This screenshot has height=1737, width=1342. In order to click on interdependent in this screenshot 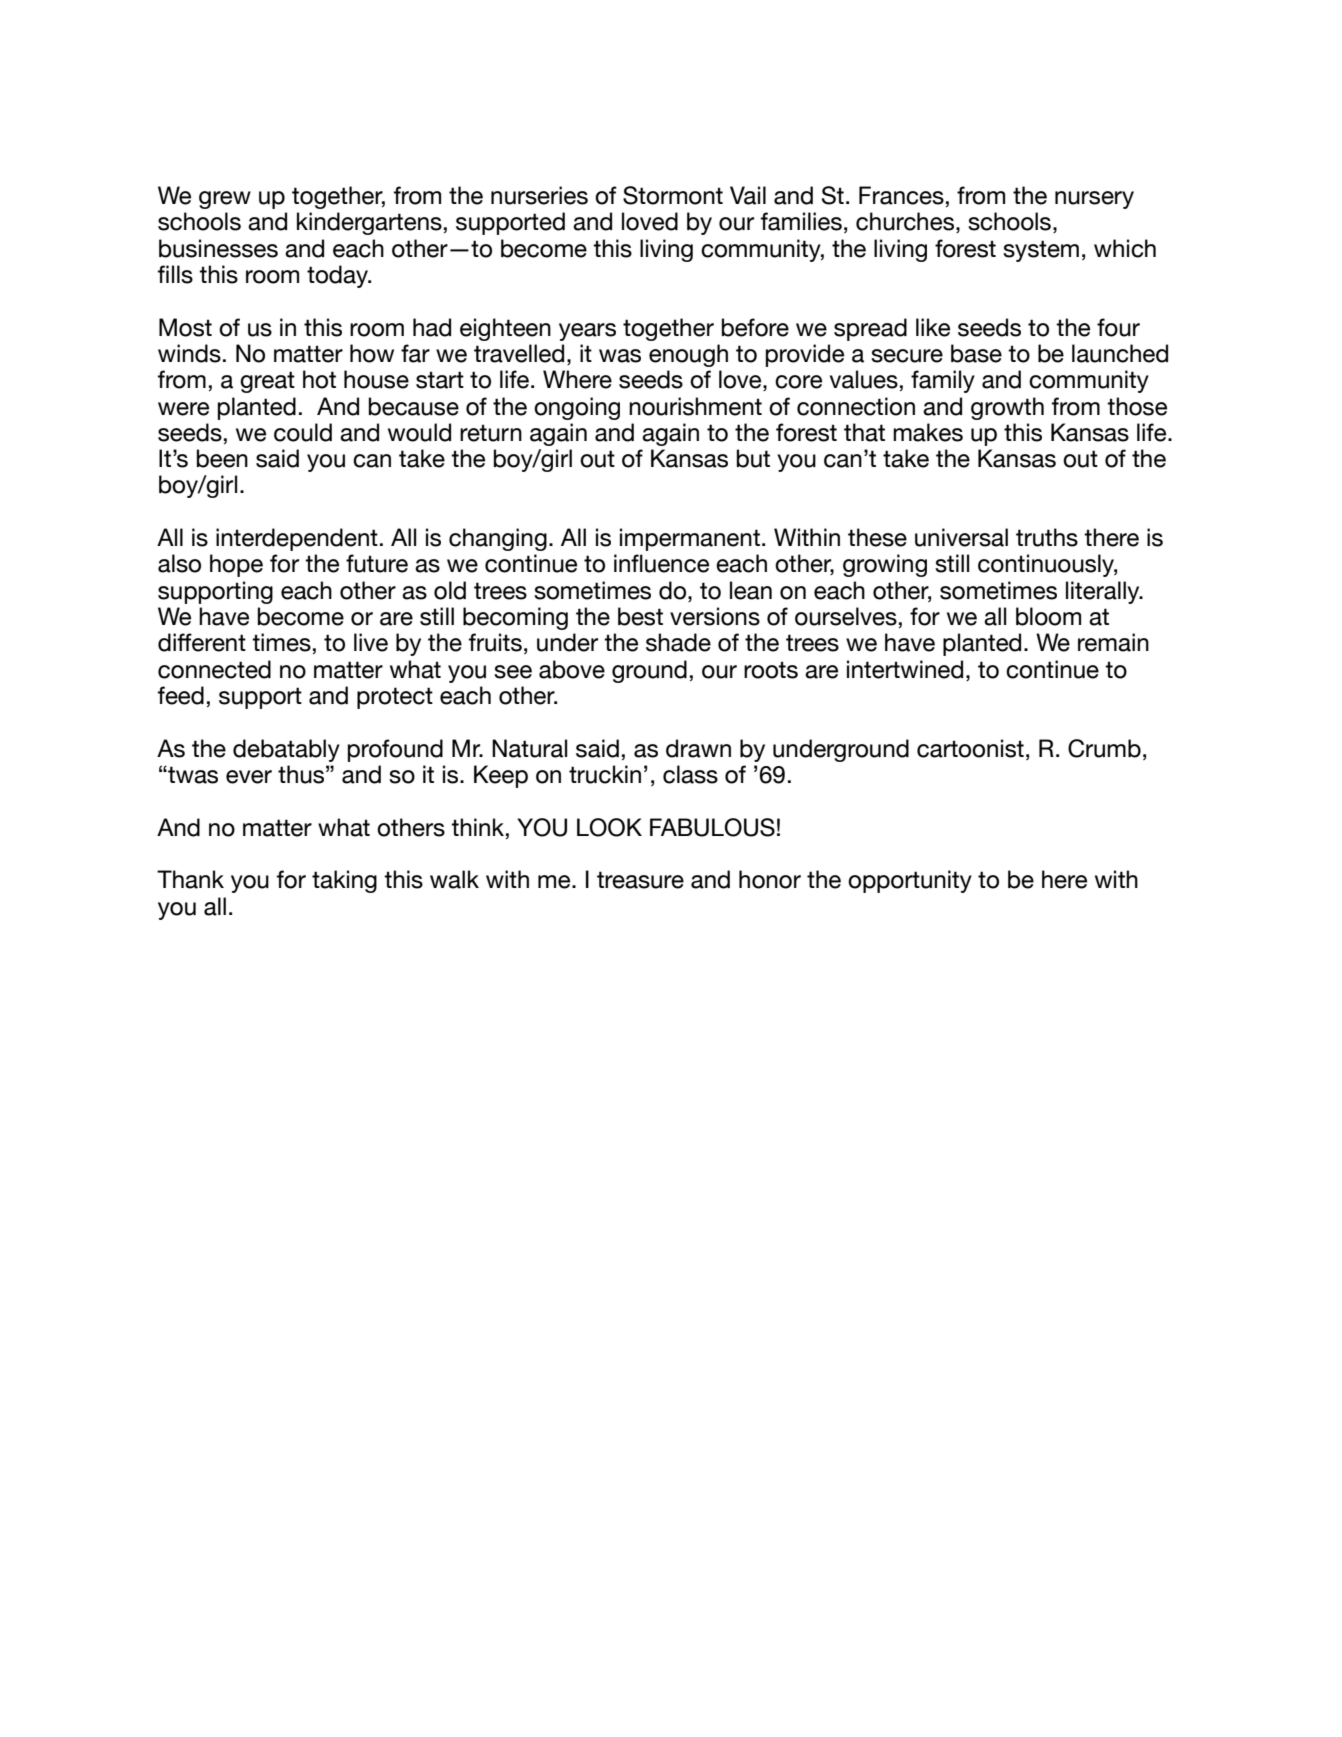, I will do `click(297, 539)`.
